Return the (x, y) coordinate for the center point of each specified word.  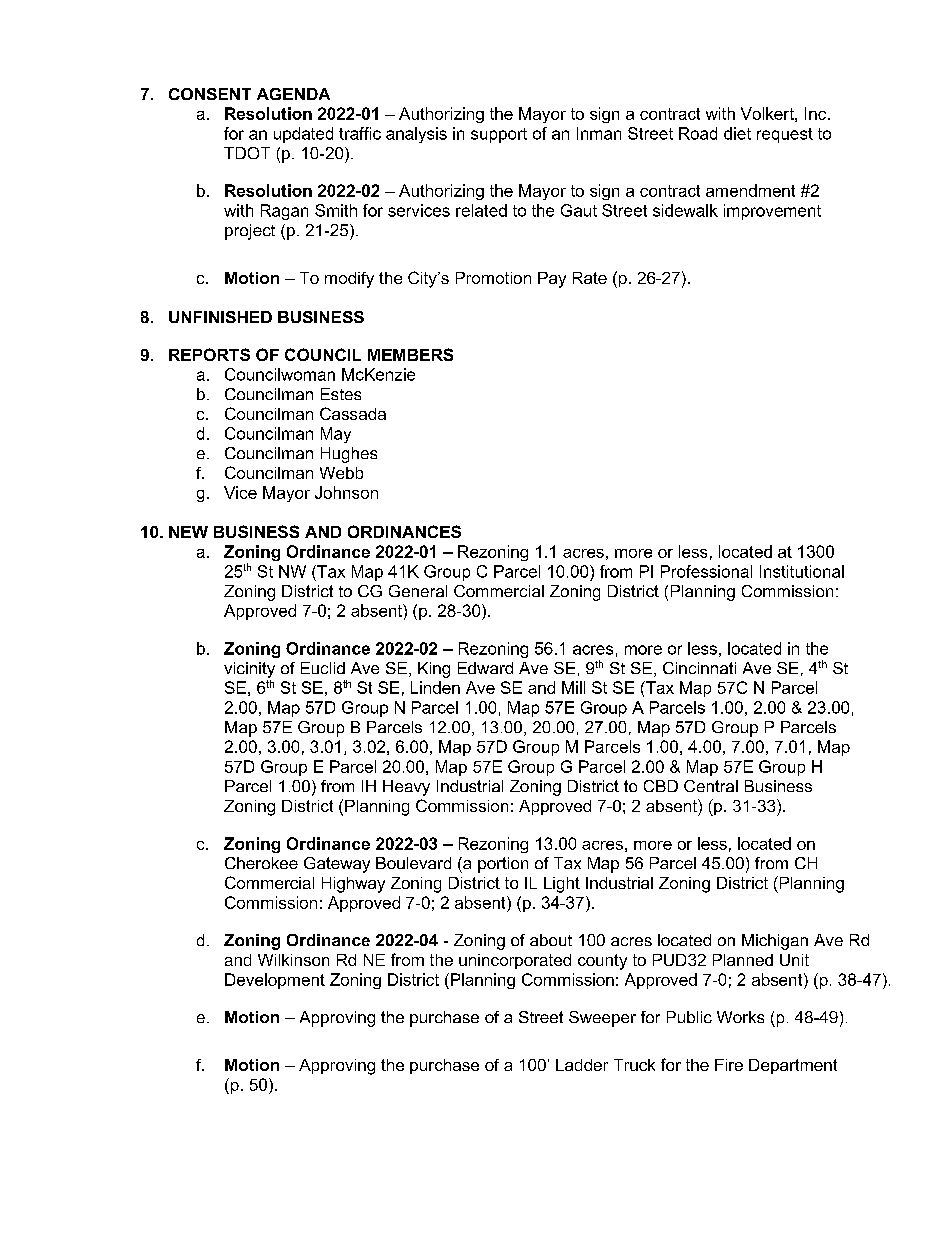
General (418, 591)
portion (503, 865)
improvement (772, 212)
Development (275, 981)
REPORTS (209, 354)
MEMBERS (410, 354)
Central (711, 786)
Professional (706, 571)
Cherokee (261, 863)
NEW (188, 532)
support (499, 135)
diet (737, 133)
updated (303, 135)
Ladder (582, 1065)
